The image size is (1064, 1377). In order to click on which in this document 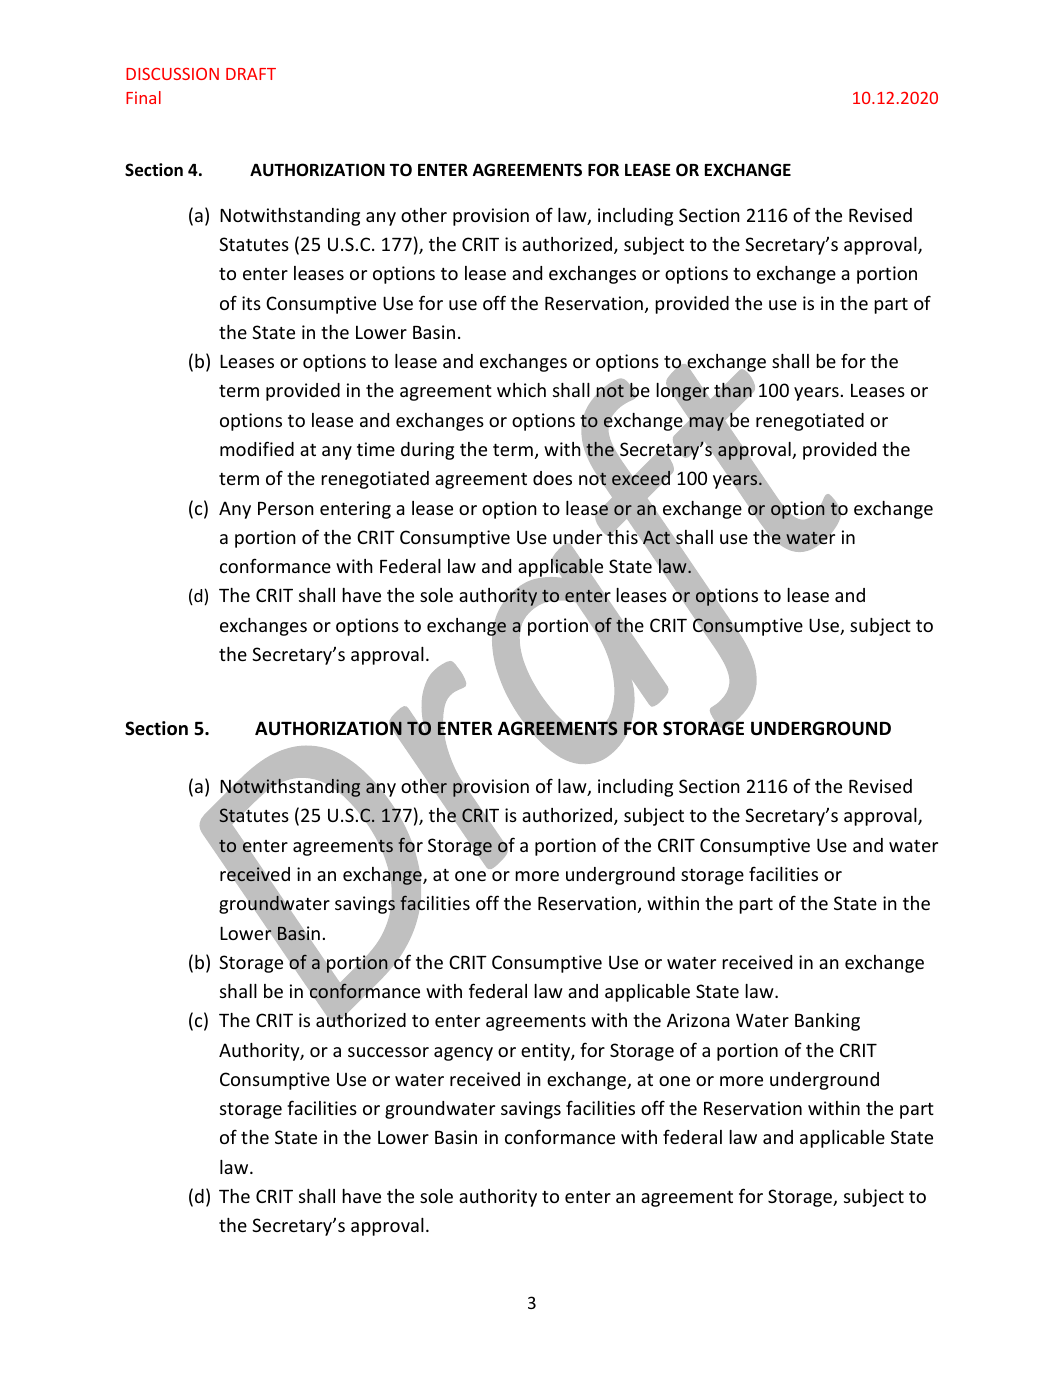, I will do `click(521, 390)`.
